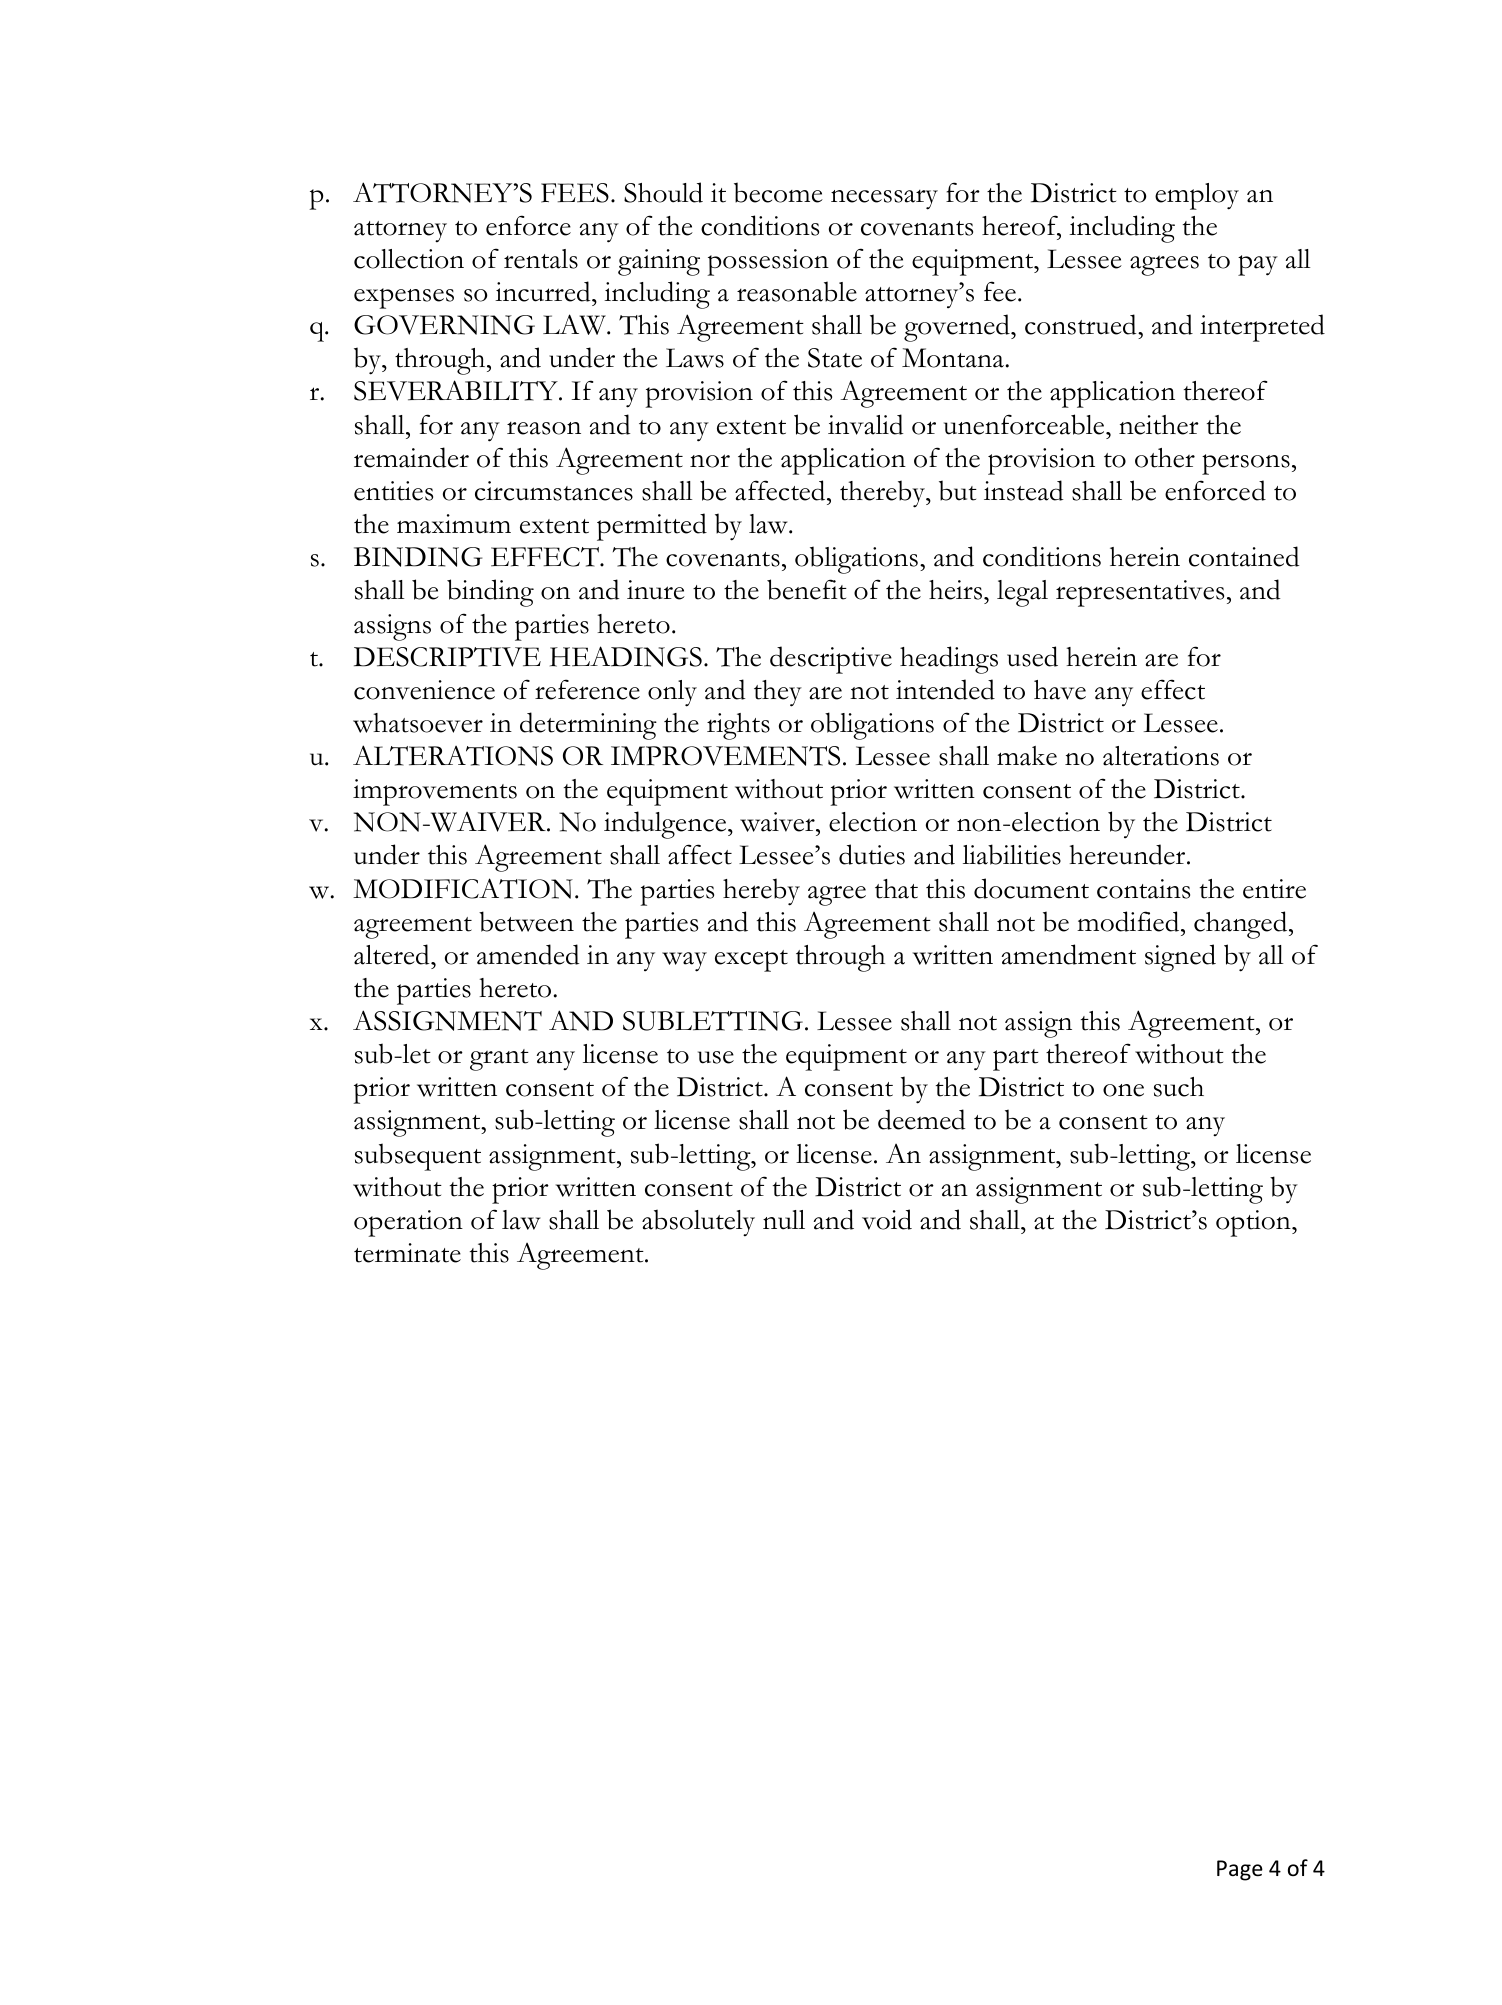 This screenshot has height=2005, width=1502. I want to click on rentals, so click(541, 259).
